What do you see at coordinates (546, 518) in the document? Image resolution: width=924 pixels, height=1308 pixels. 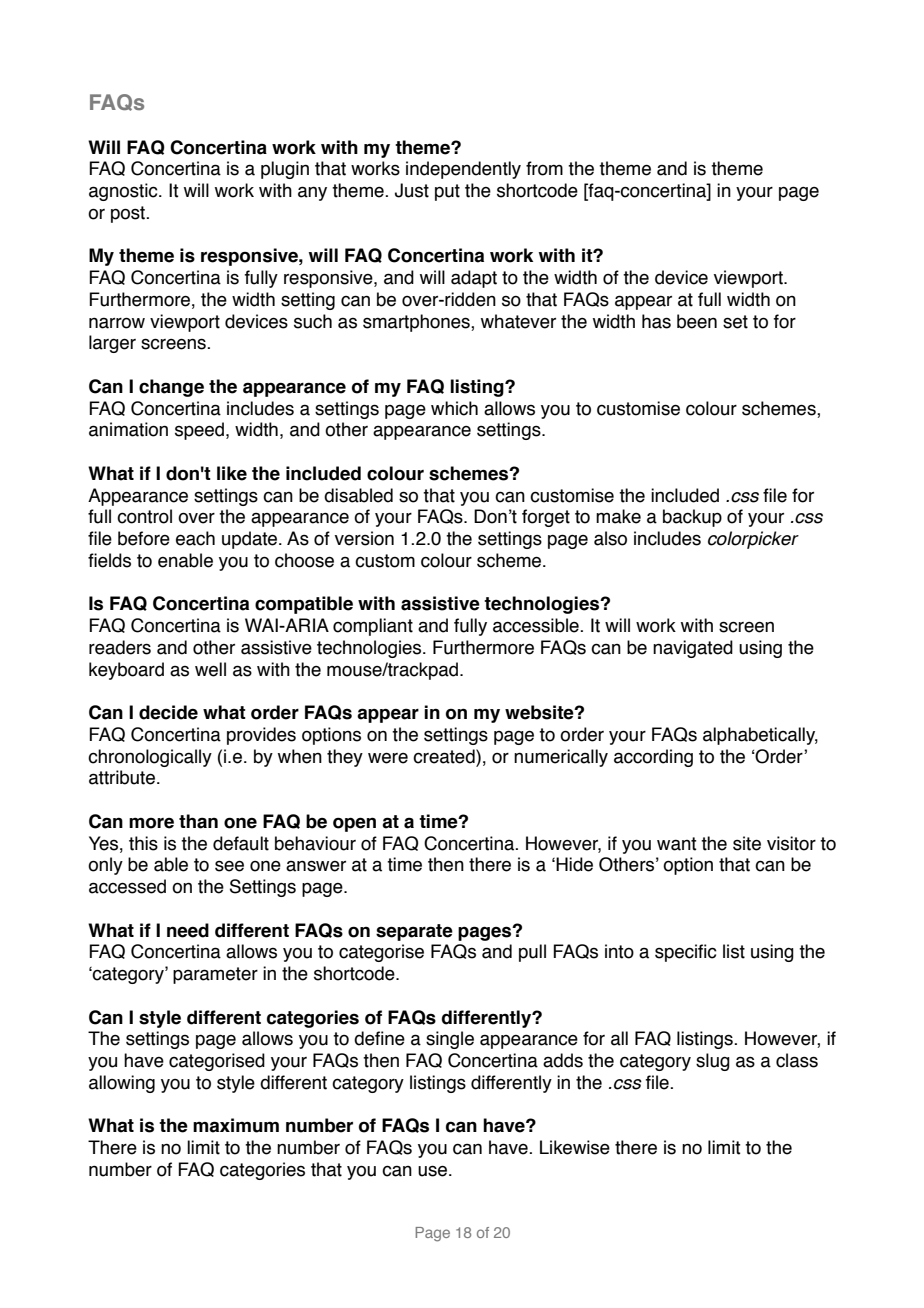 I see `forget` at bounding box center [546, 518].
